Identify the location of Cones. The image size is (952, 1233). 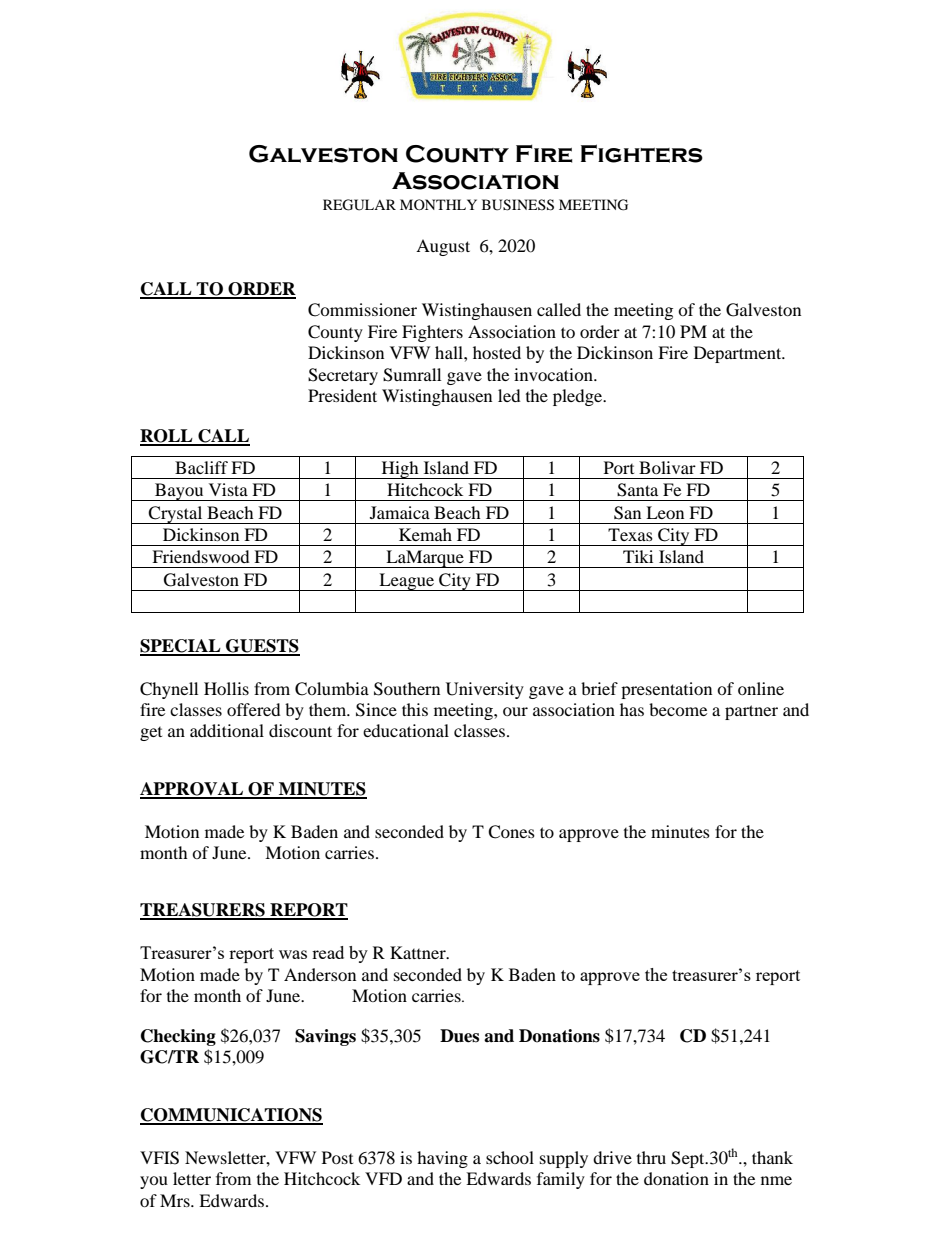
(511, 832).
